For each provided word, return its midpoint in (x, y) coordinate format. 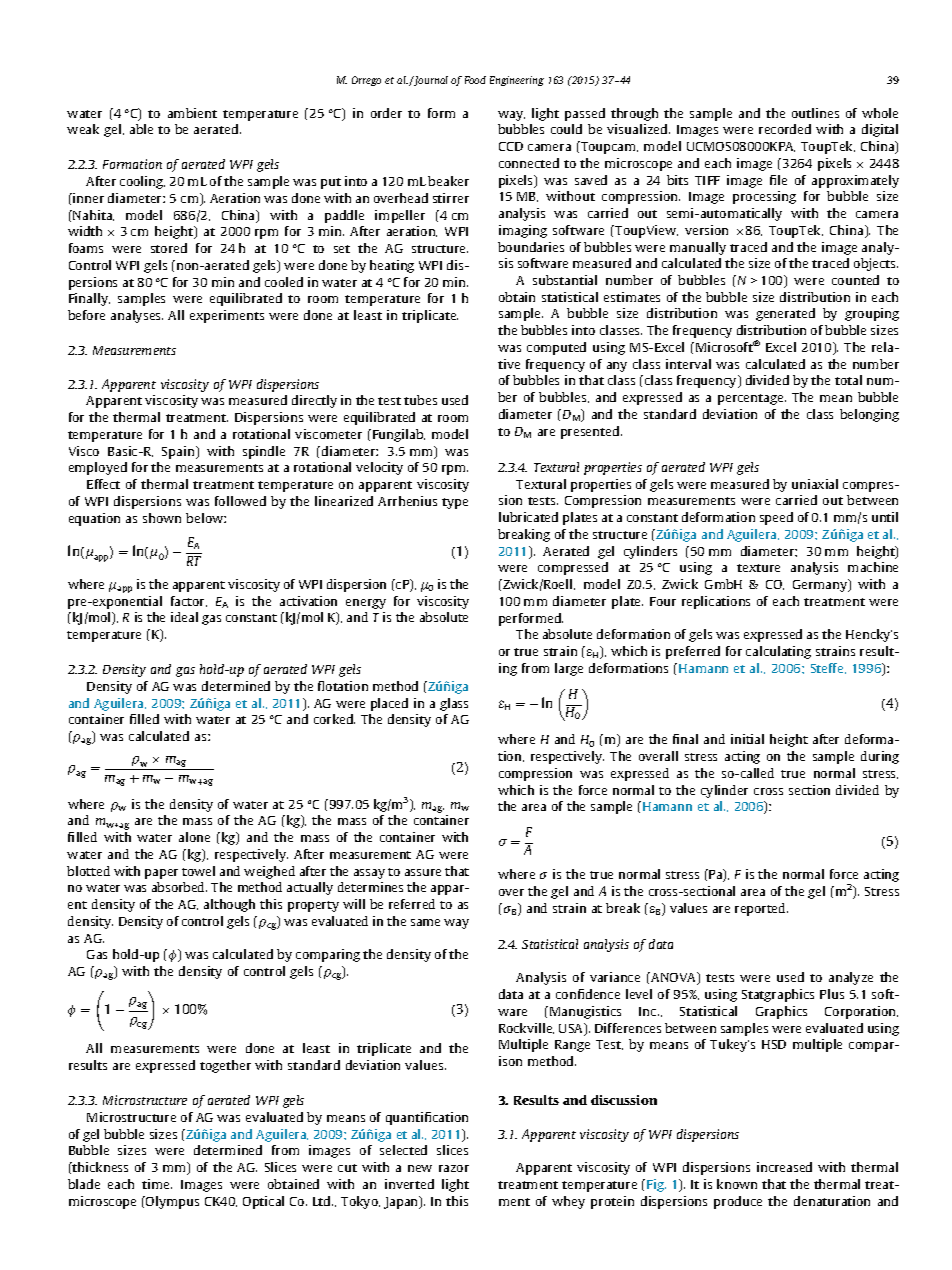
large (569, 669)
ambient (192, 113)
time (157, 1184)
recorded (785, 129)
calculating (778, 652)
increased (784, 1167)
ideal (184, 617)
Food (475, 80)
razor (454, 1168)
